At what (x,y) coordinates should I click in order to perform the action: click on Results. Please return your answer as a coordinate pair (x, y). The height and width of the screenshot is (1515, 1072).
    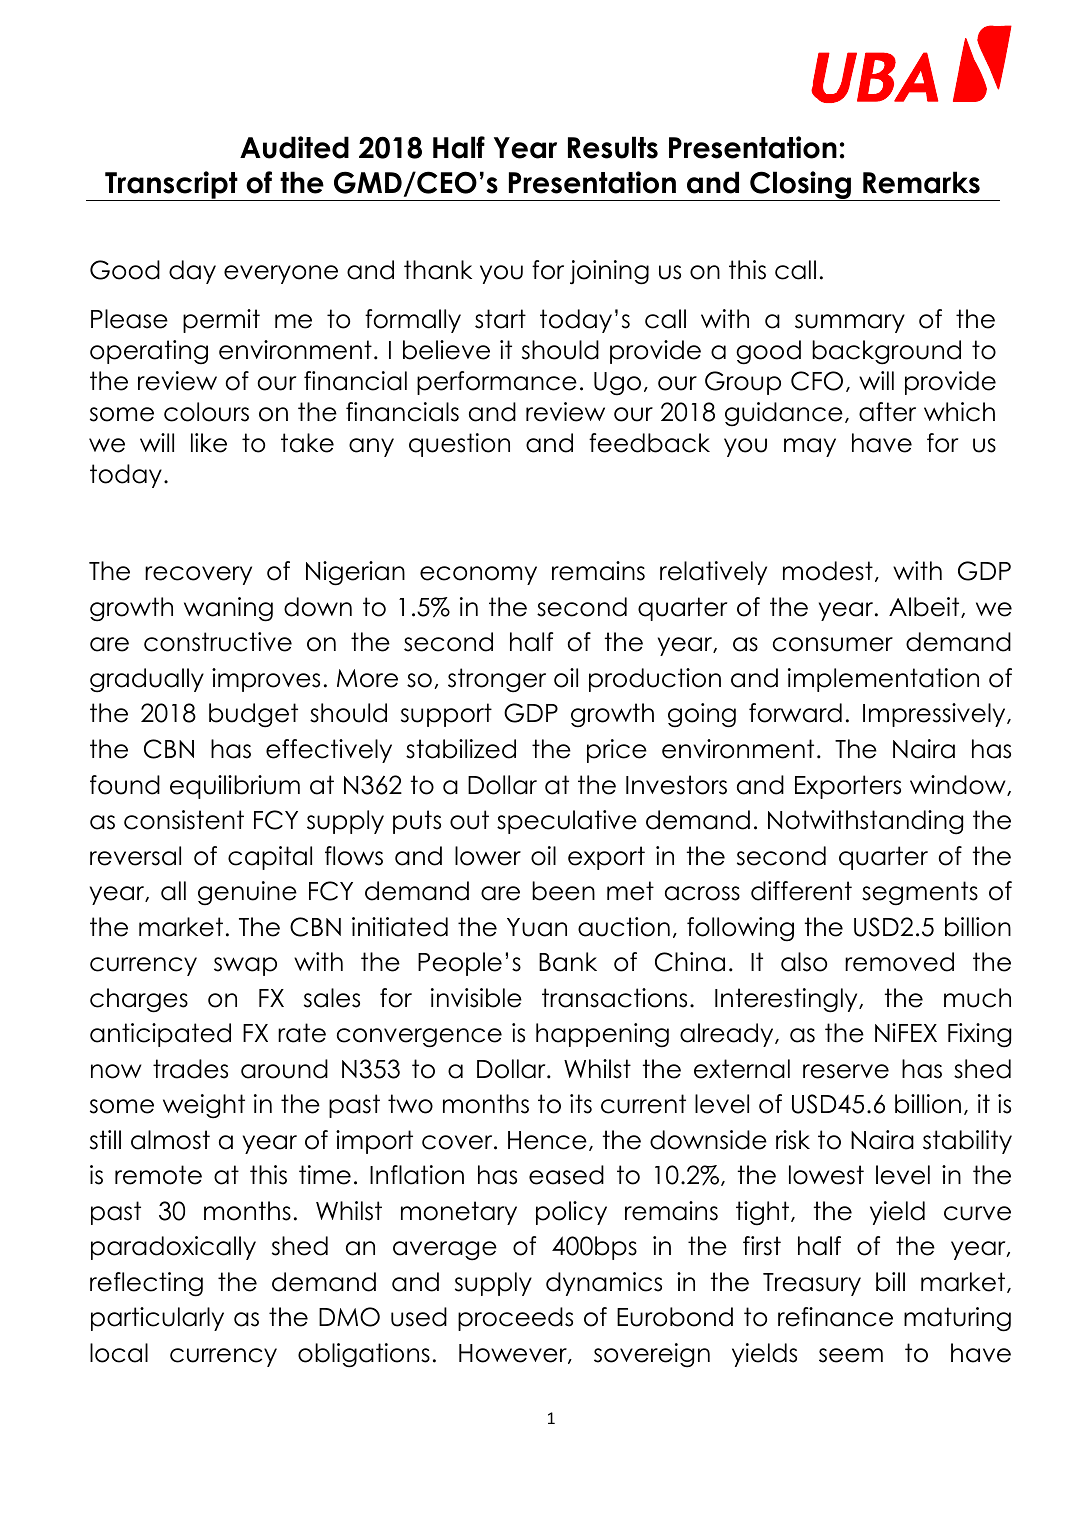
    Looking at the image, I should click on (613, 147).
